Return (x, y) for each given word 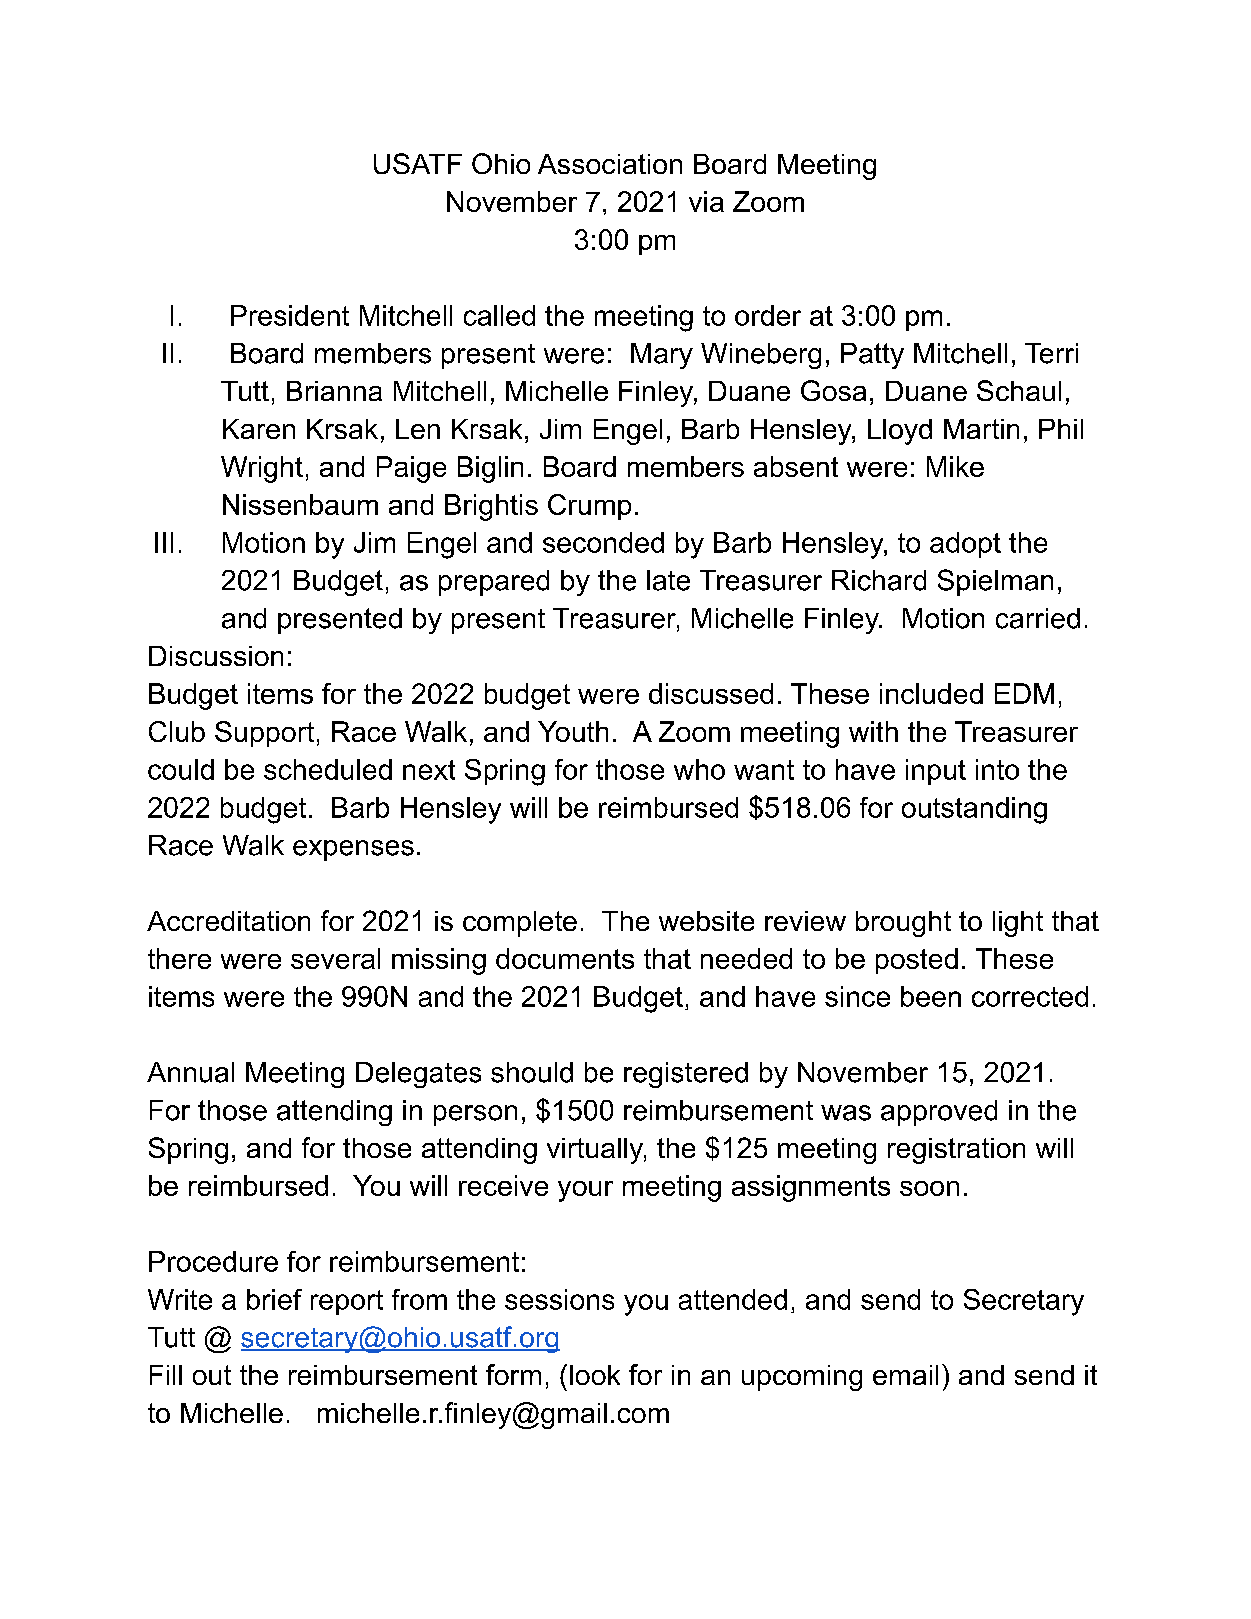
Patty (872, 356)
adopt (965, 545)
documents (565, 958)
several (335, 958)
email (905, 1375)
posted (917, 961)
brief (274, 1299)
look (595, 1375)
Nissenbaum (300, 504)
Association (610, 164)
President (290, 315)
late (668, 580)
